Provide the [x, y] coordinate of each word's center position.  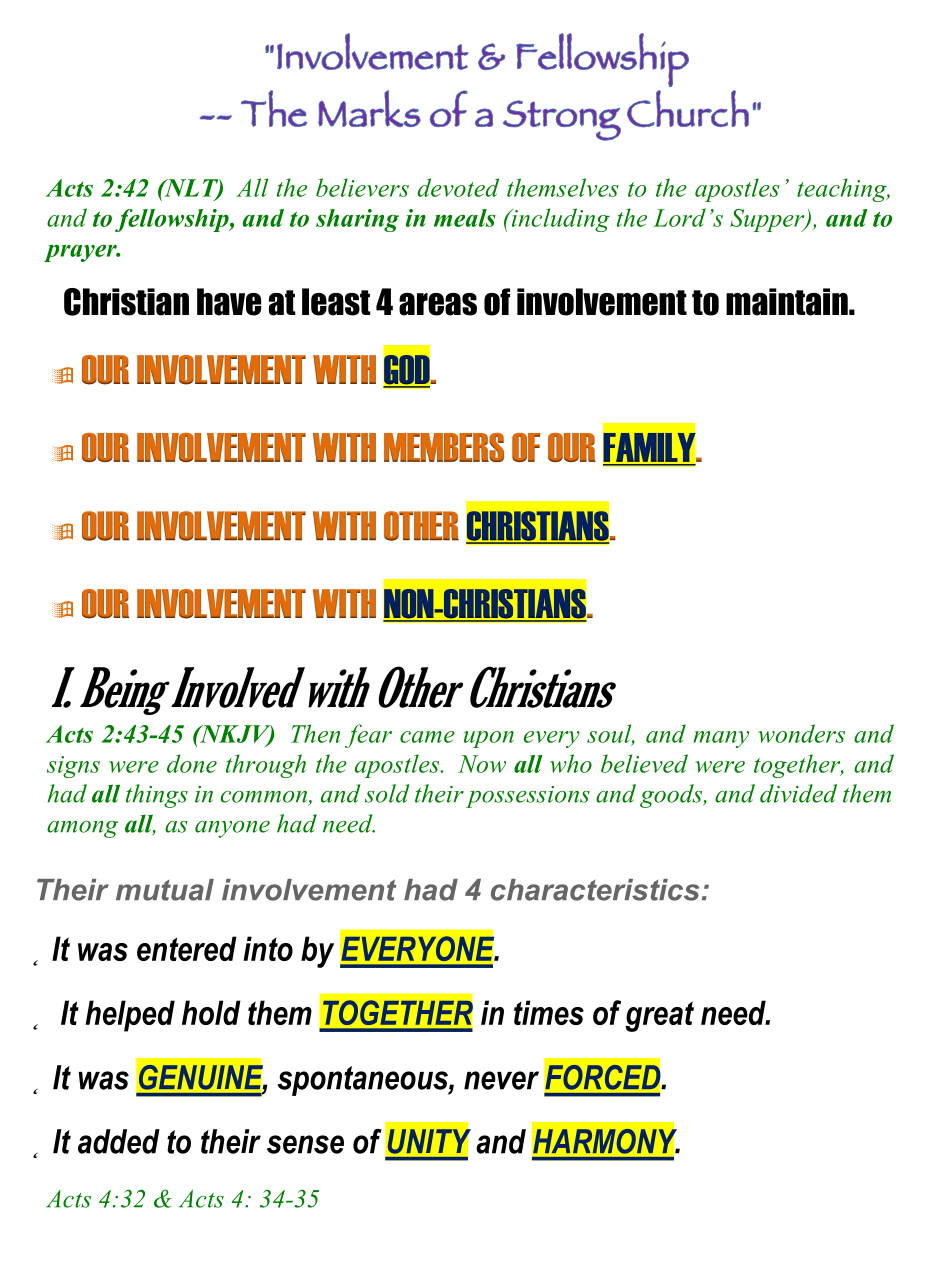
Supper [768, 220]
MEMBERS [444, 447]
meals [465, 218]
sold [387, 793]
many [721, 739]
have [229, 302]
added [119, 1141]
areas [438, 304]
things [157, 796]
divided [798, 793]
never [501, 1080]
